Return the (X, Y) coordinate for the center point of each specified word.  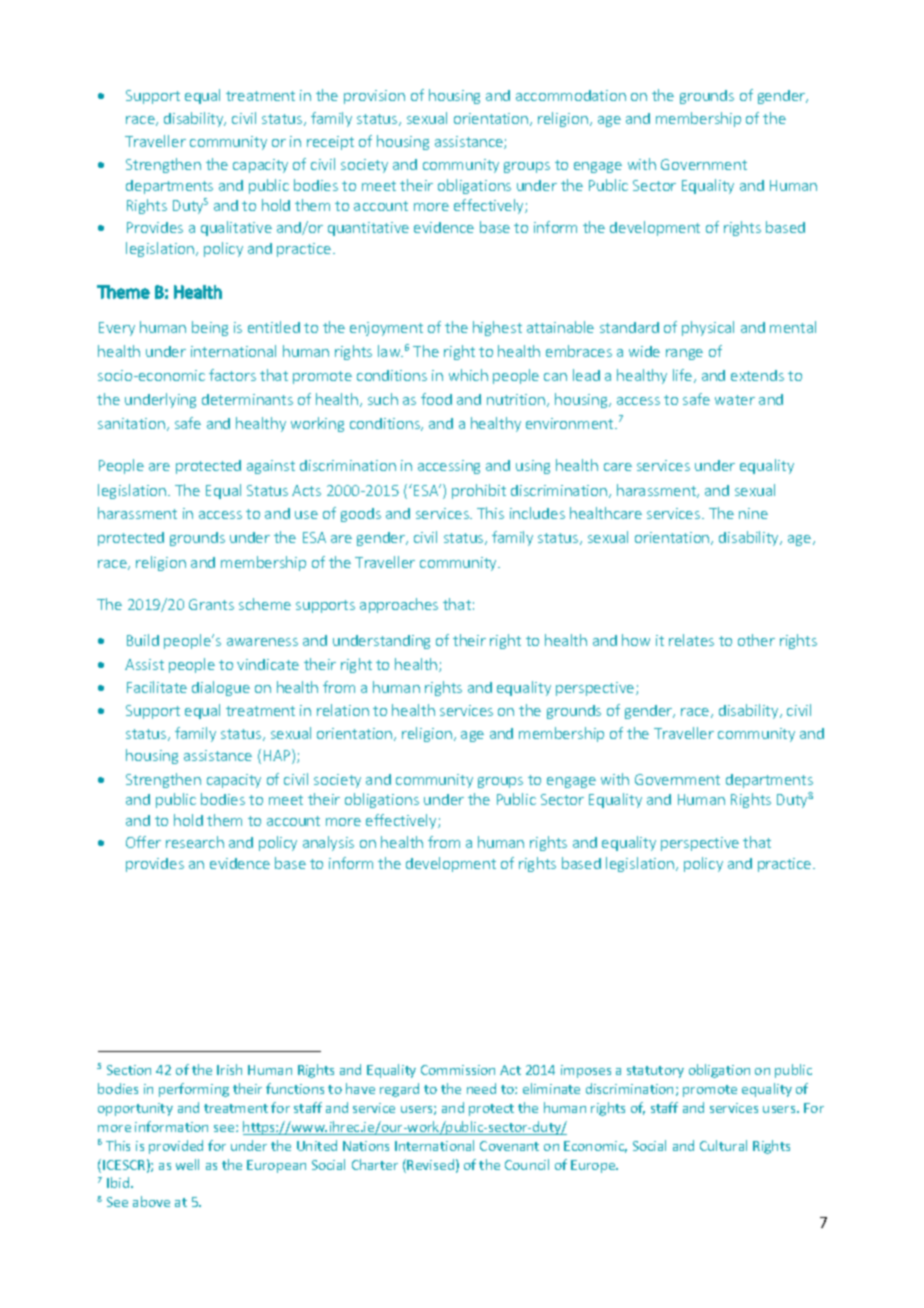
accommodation (571, 95)
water (735, 400)
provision (374, 97)
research (195, 842)
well (187, 1164)
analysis (328, 843)
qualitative (236, 228)
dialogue (221, 688)
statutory (655, 1072)
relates (691, 640)
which (468, 375)
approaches (399, 605)
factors (232, 375)
